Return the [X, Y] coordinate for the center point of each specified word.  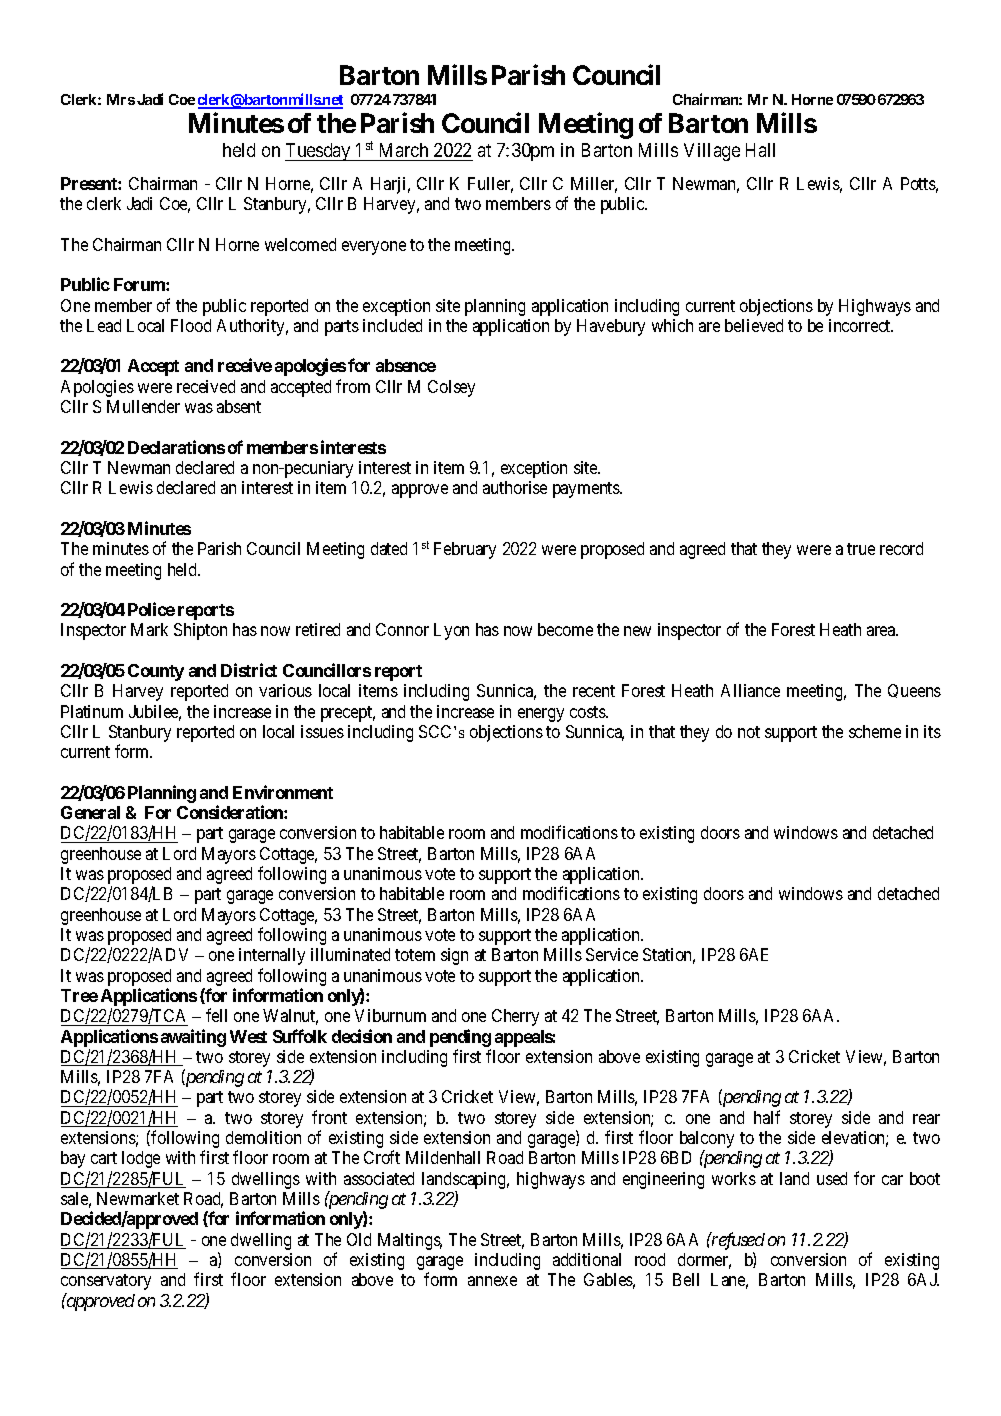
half [767, 1117]
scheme [875, 731]
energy [541, 715]
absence [406, 365]
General [90, 812]
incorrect [861, 325]
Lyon [451, 631]
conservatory [106, 1282]
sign [454, 956]
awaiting [193, 1038]
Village [712, 152]
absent [239, 406]
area [882, 631]
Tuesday [319, 152]
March [404, 150]
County [156, 672]
